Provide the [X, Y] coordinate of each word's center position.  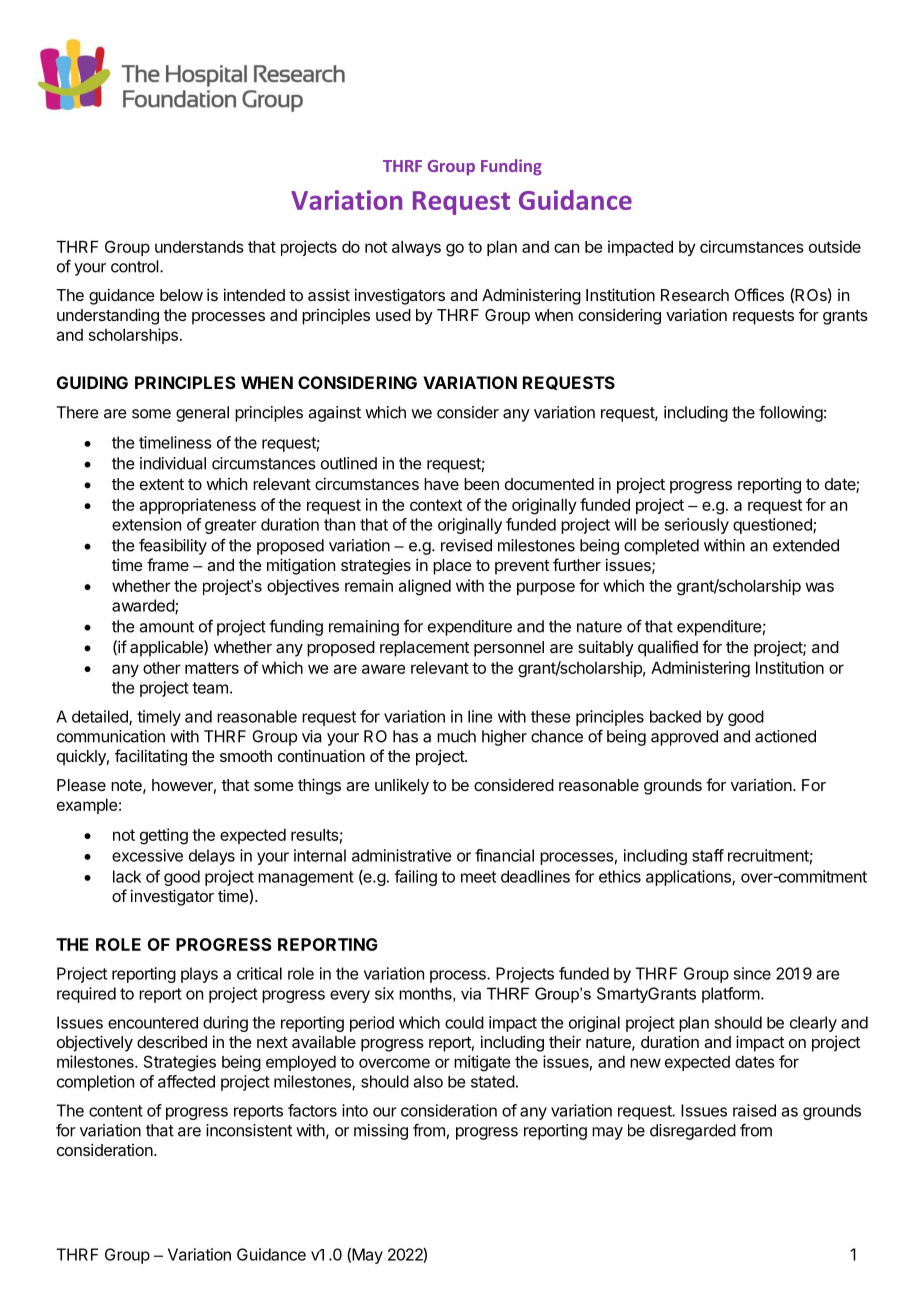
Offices [759, 294]
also [428, 1081]
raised [754, 1110]
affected [186, 1081]
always [416, 248]
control [136, 266]
